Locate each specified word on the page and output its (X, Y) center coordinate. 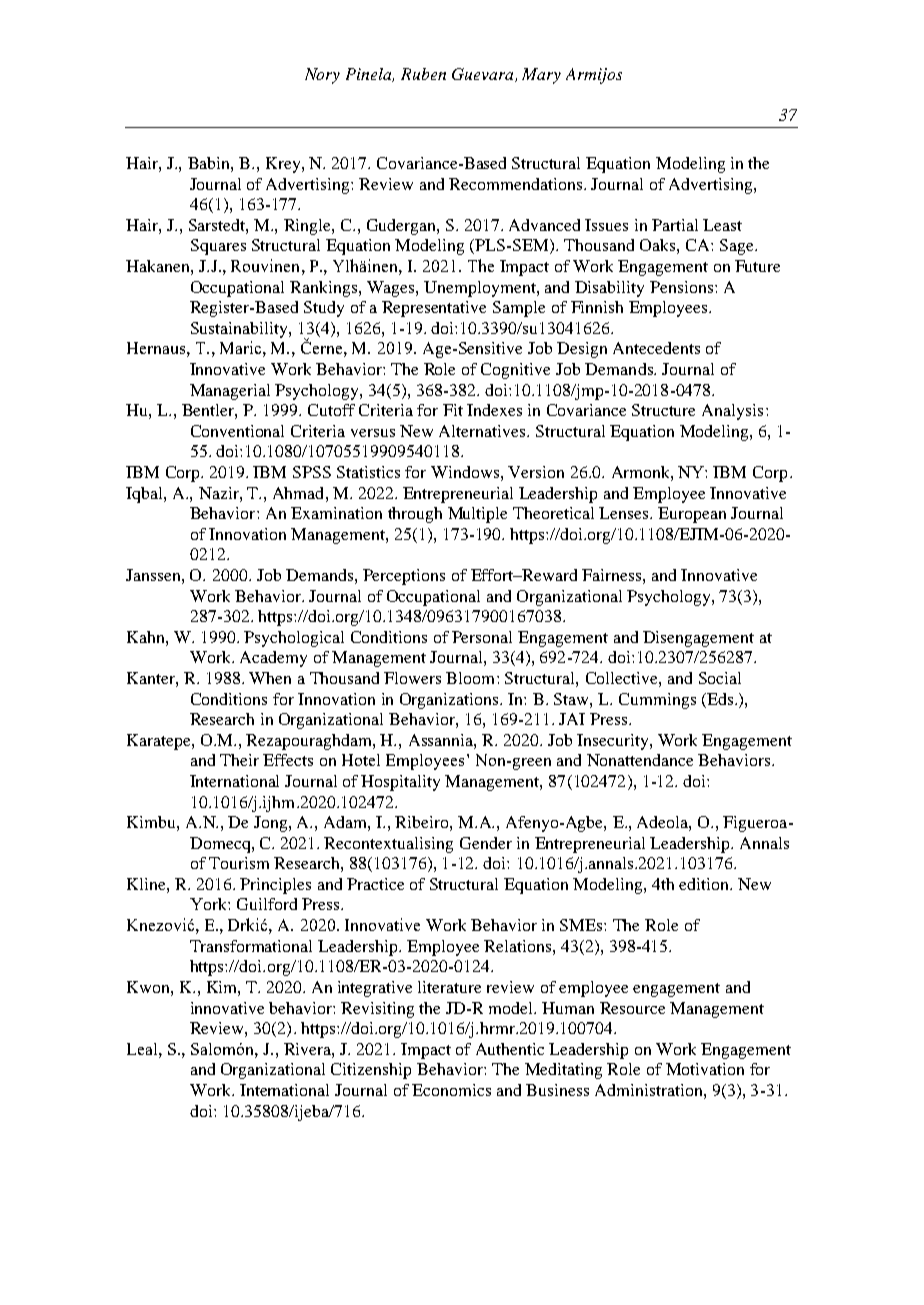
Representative (434, 309)
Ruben (423, 74)
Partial (675, 225)
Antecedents (656, 348)
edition (705, 884)
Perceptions (404, 577)
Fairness (611, 575)
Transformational (251, 946)
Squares (218, 247)
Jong (272, 824)
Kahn (147, 637)
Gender (486, 843)
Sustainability (240, 330)
